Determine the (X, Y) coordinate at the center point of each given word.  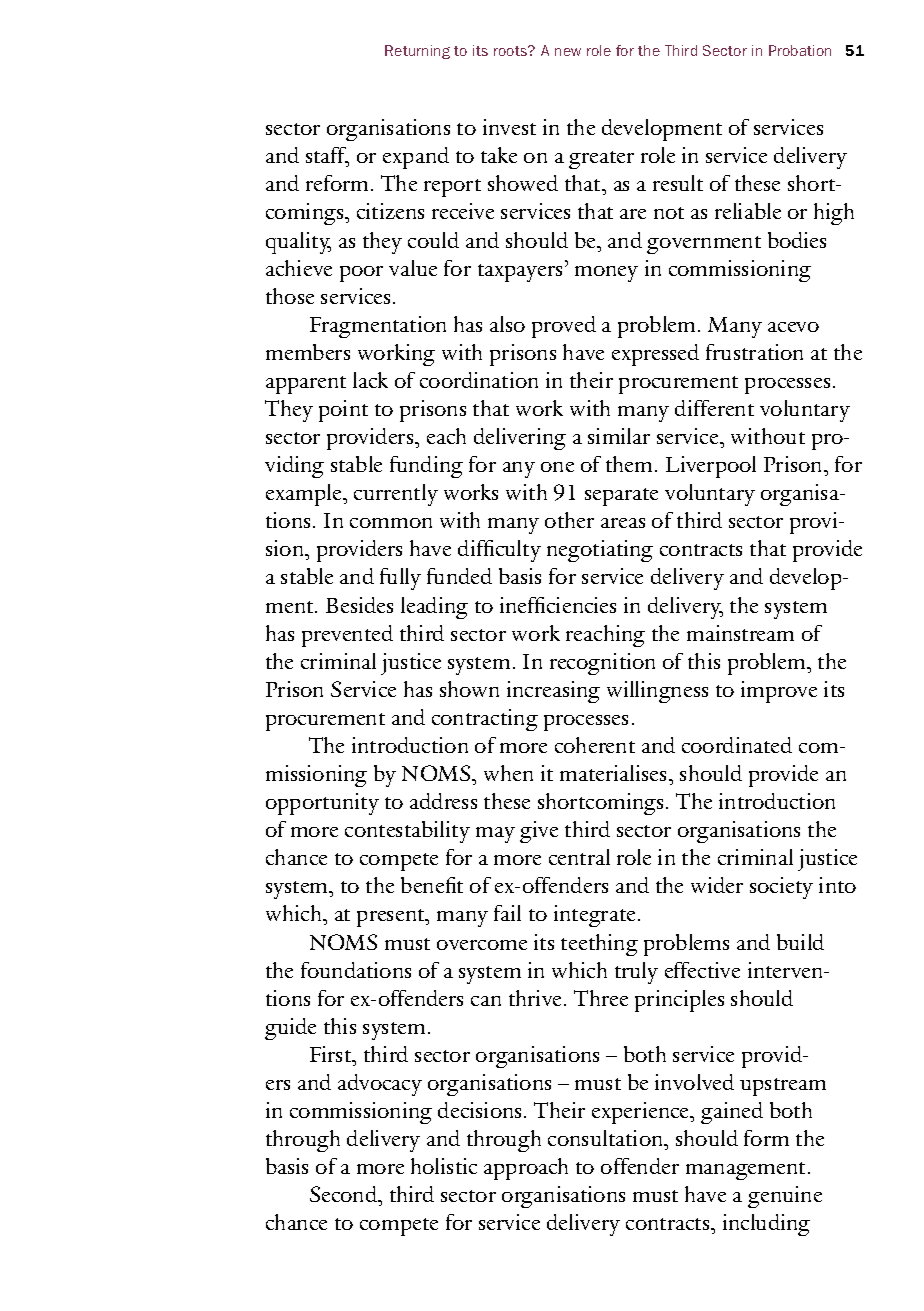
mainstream (740, 633)
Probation (800, 50)
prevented (347, 636)
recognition (602, 664)
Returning (417, 52)
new (568, 52)
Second (345, 1196)
